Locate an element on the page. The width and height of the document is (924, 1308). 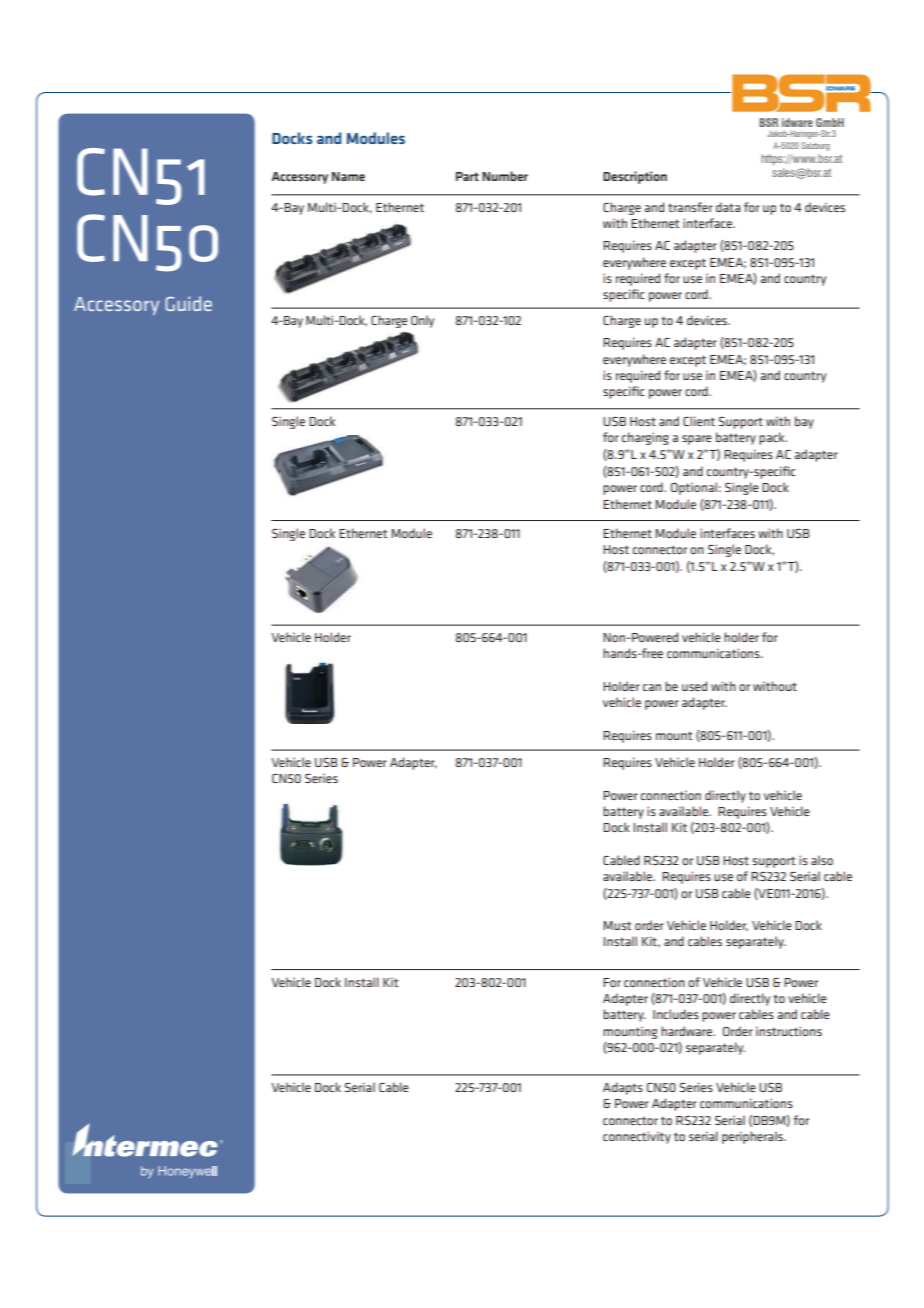
Number is located at coordinates (505, 176).
